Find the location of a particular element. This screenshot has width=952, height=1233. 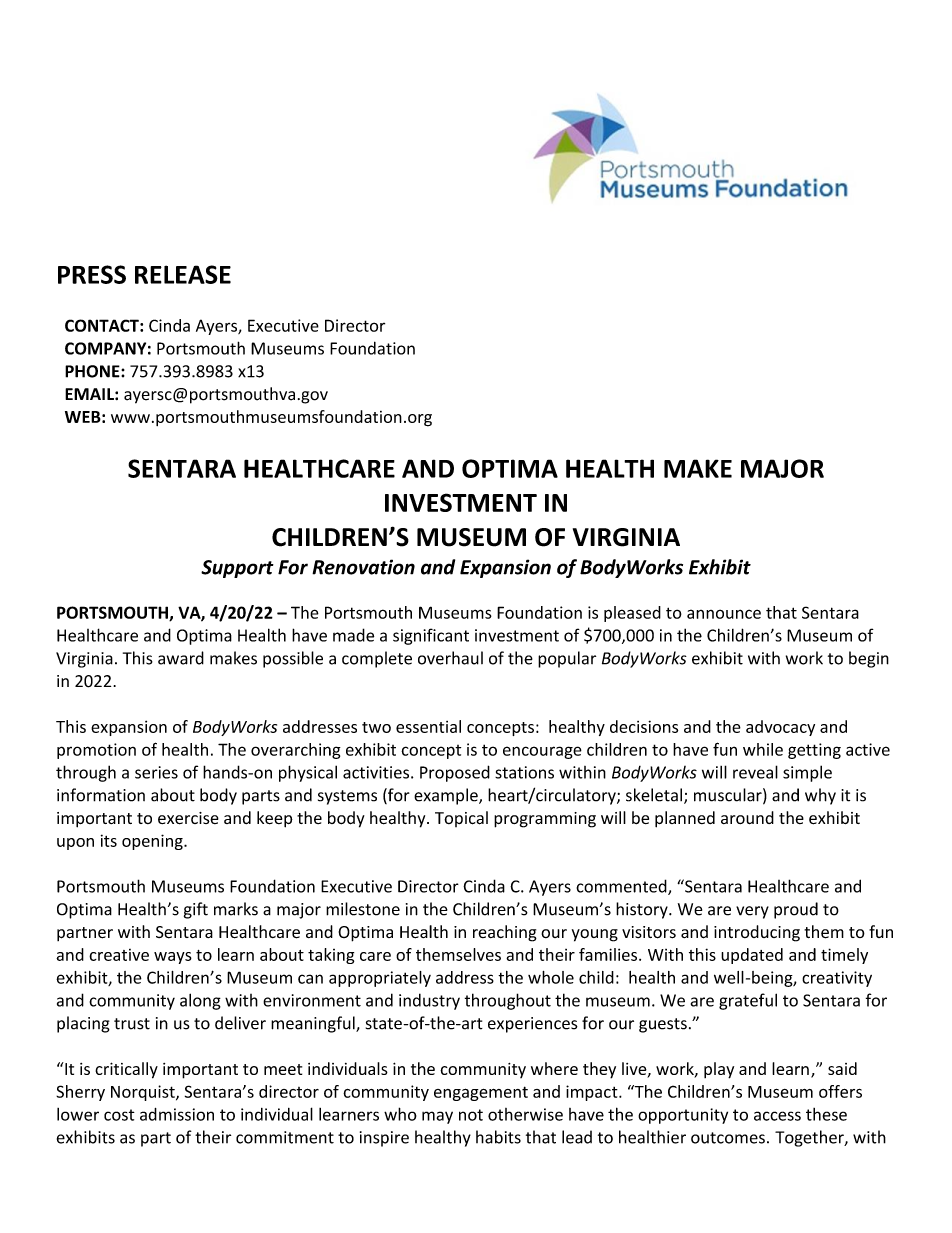

Support is located at coordinates (237, 569).
